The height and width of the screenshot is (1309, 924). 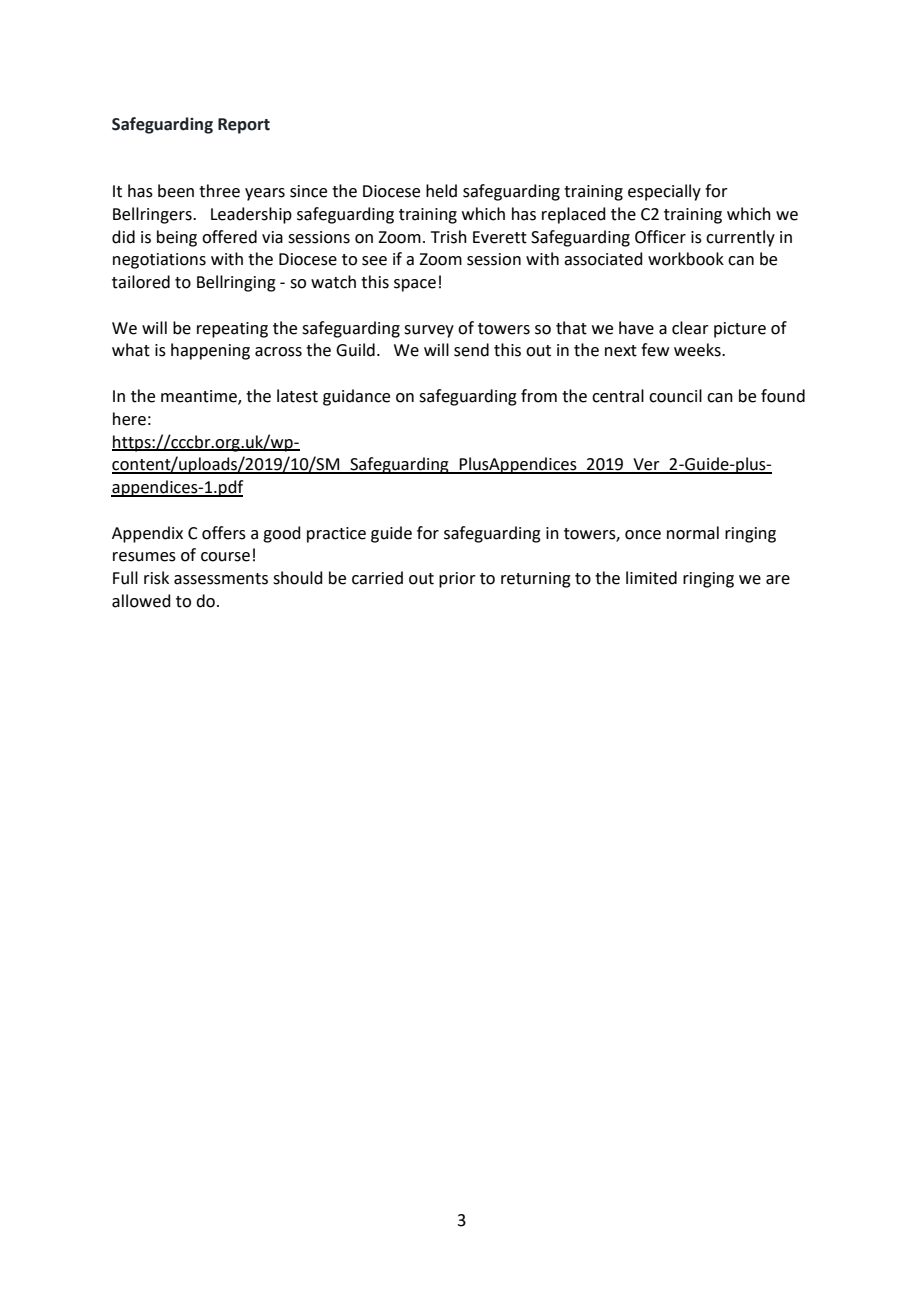 What do you see at coordinates (675, 396) in the screenshot?
I see `council` at bounding box center [675, 396].
